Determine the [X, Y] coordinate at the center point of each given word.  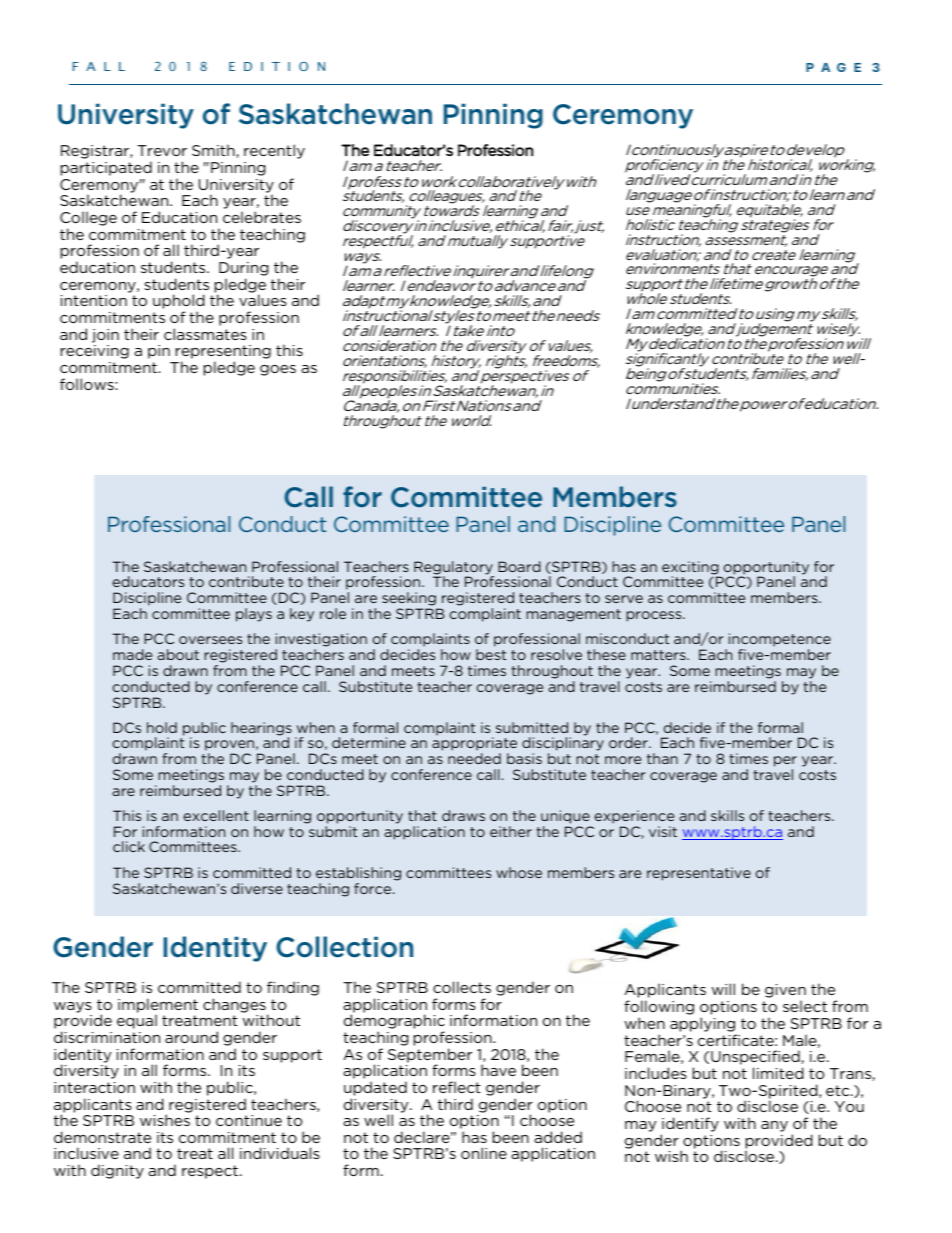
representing [223, 353]
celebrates [262, 217]
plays [254, 615]
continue [249, 1120]
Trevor [162, 150]
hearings [261, 730]
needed [474, 758]
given [785, 992]
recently [274, 151]
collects [462, 987]
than [662, 758]
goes [278, 370]
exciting [691, 569]
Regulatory [454, 569]
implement [158, 1006]
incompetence [778, 641]
